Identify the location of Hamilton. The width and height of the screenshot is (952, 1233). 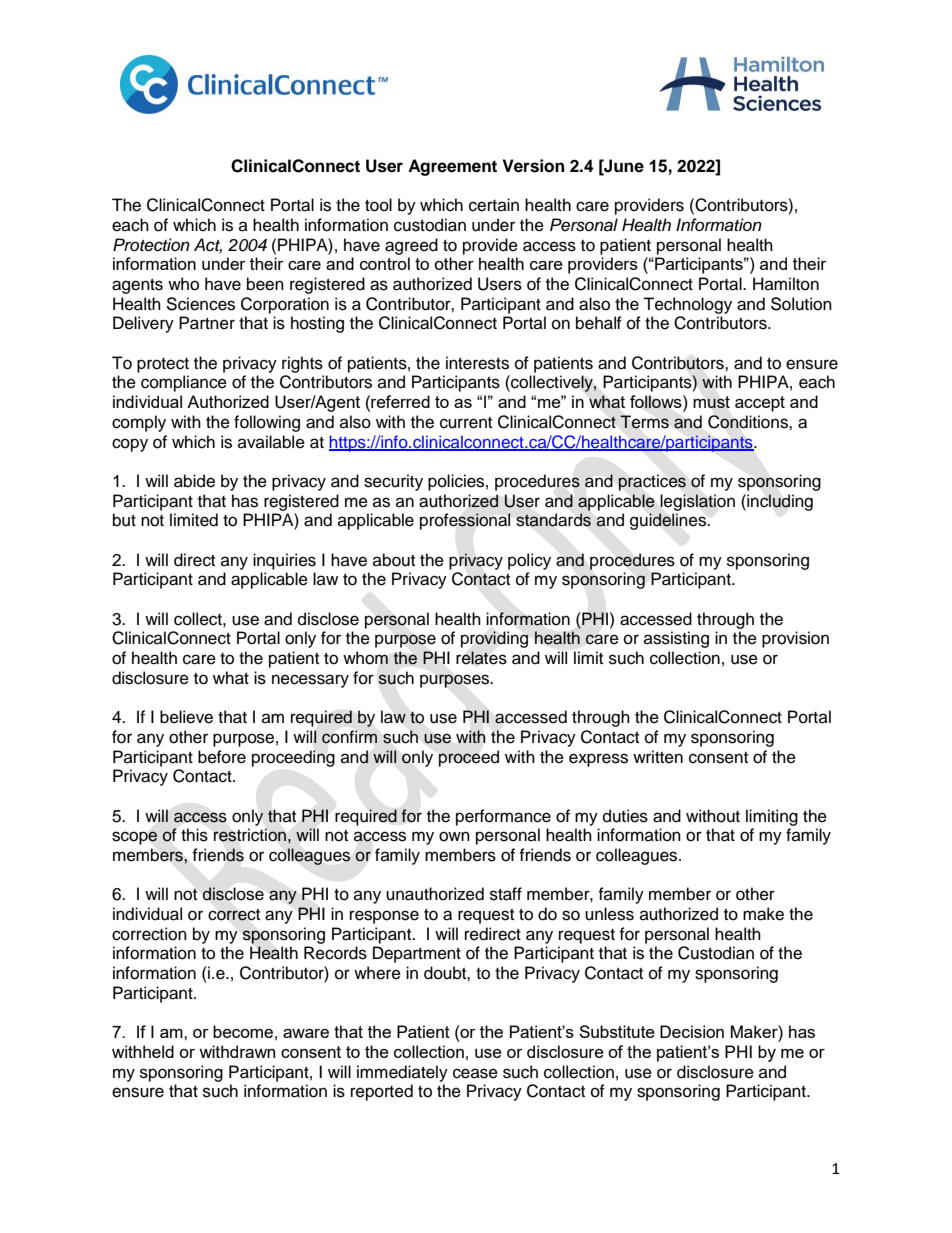
(786, 284).
